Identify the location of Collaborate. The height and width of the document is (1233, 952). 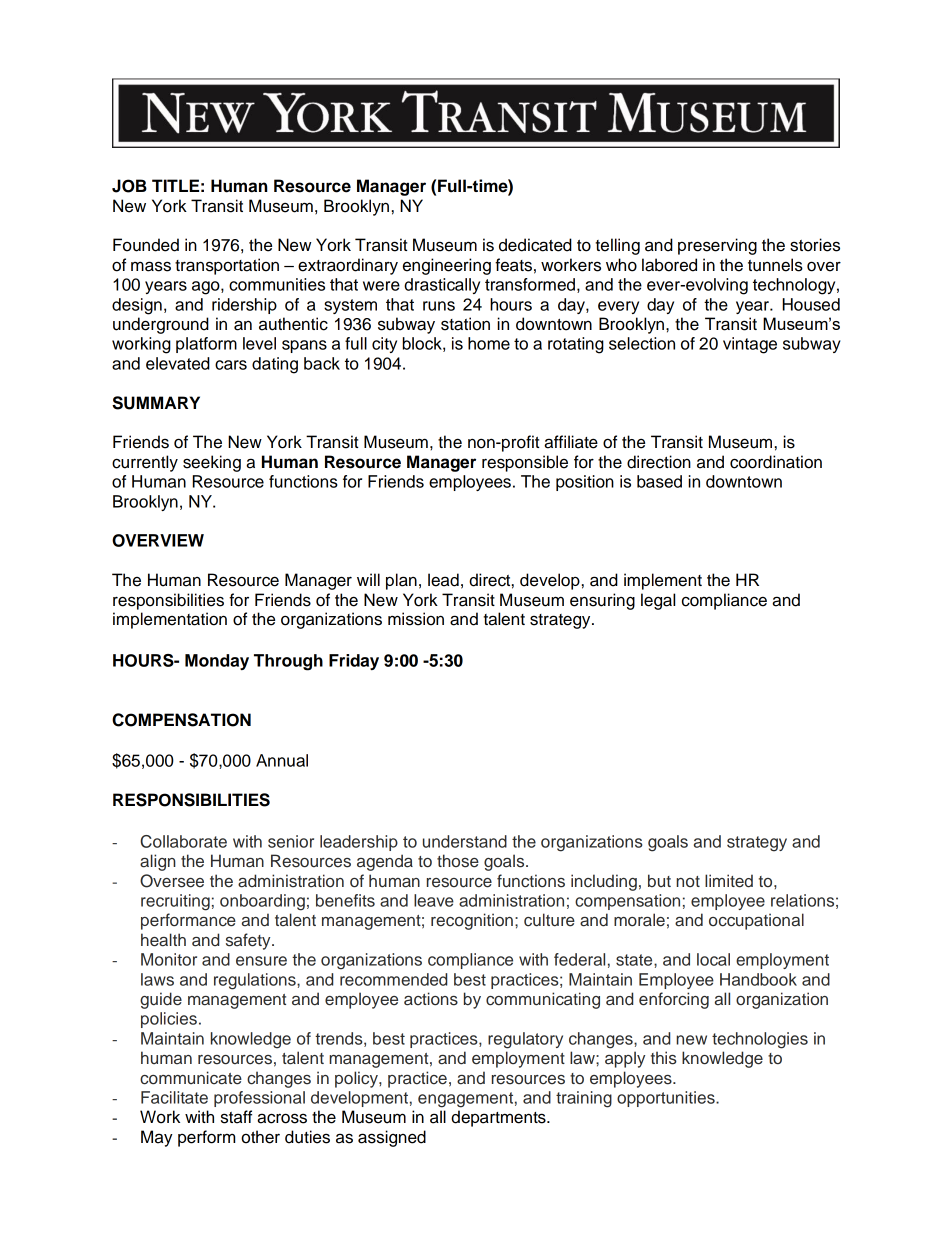
(183, 841).
